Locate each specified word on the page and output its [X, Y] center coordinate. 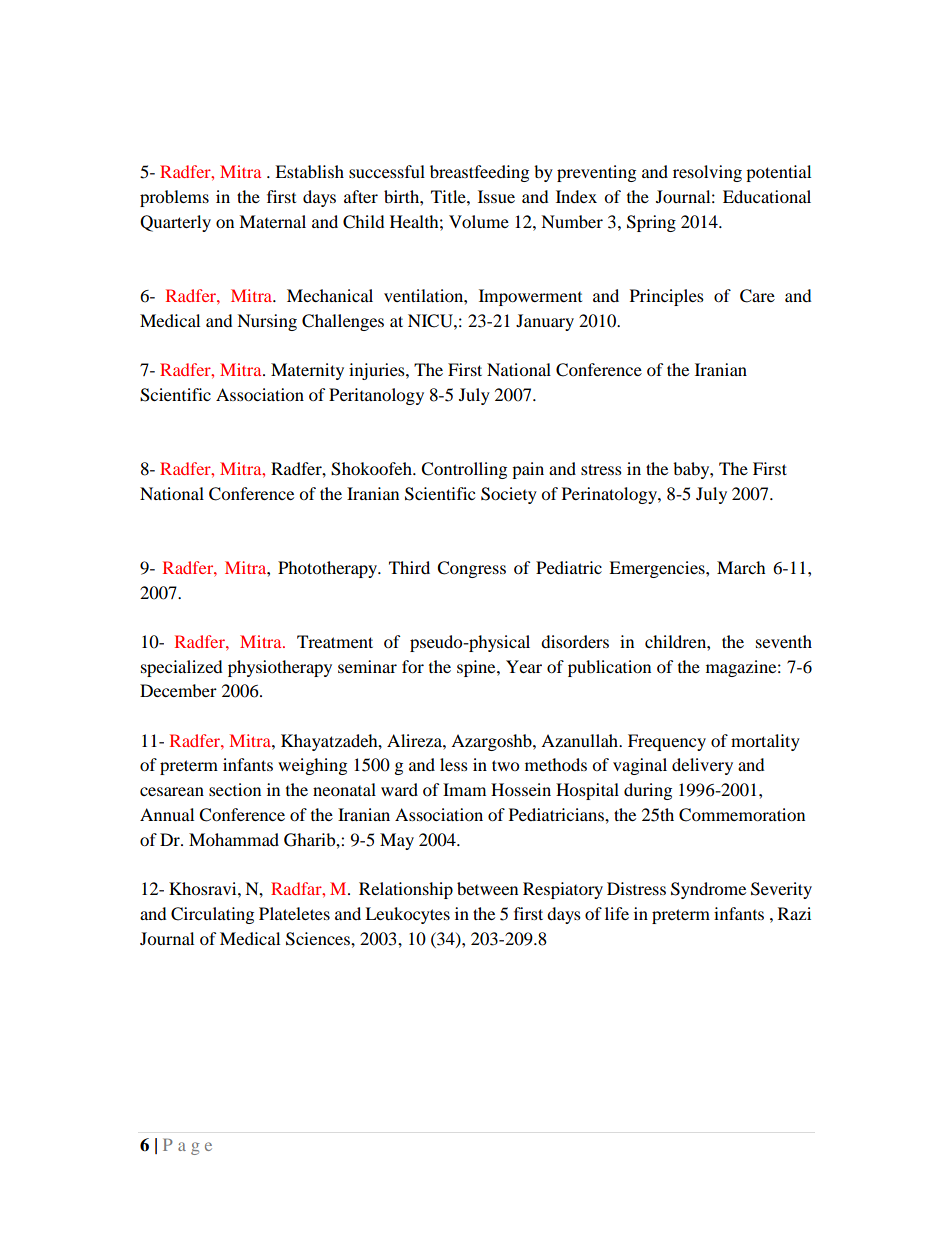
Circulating [212, 915]
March [741, 567]
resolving [707, 173]
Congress [471, 569]
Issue [496, 196]
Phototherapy [329, 569]
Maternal [272, 221]
